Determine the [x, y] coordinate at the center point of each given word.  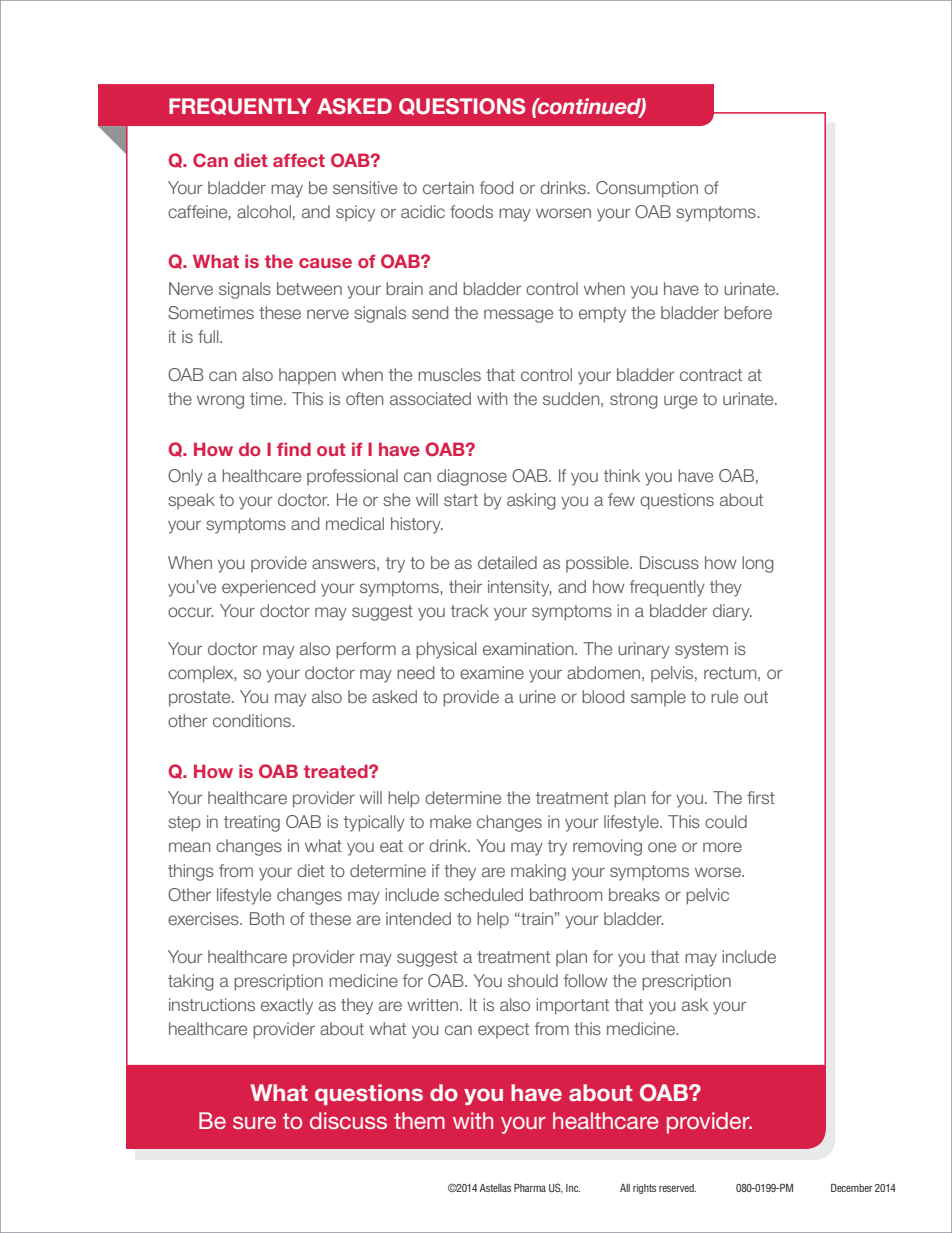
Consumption [647, 189]
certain [448, 187]
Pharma [530, 1188]
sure [254, 1122]
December [851, 1188]
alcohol [264, 211]
